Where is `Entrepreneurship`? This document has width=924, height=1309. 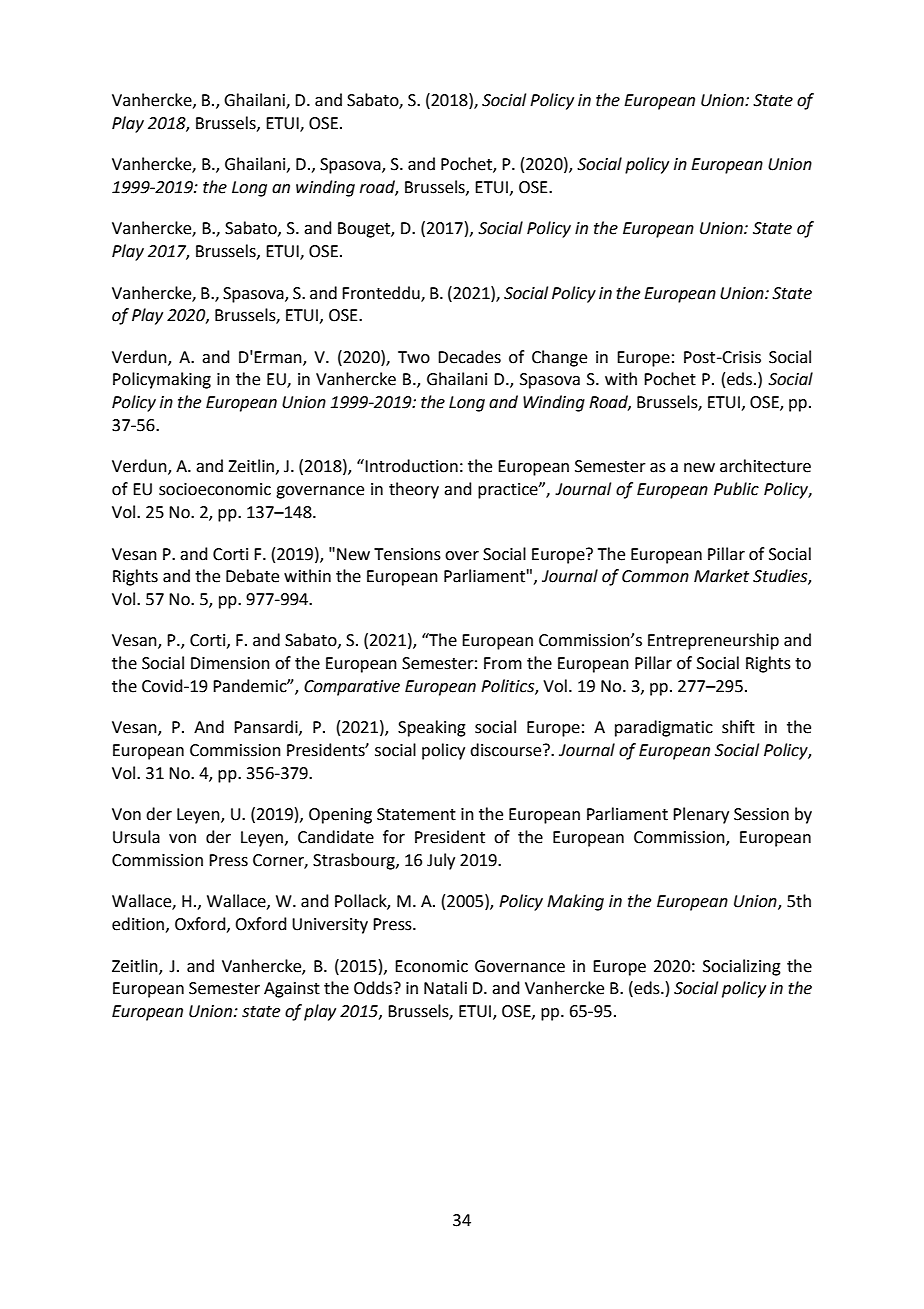 Entrepreneurship is located at coordinates (713, 641).
